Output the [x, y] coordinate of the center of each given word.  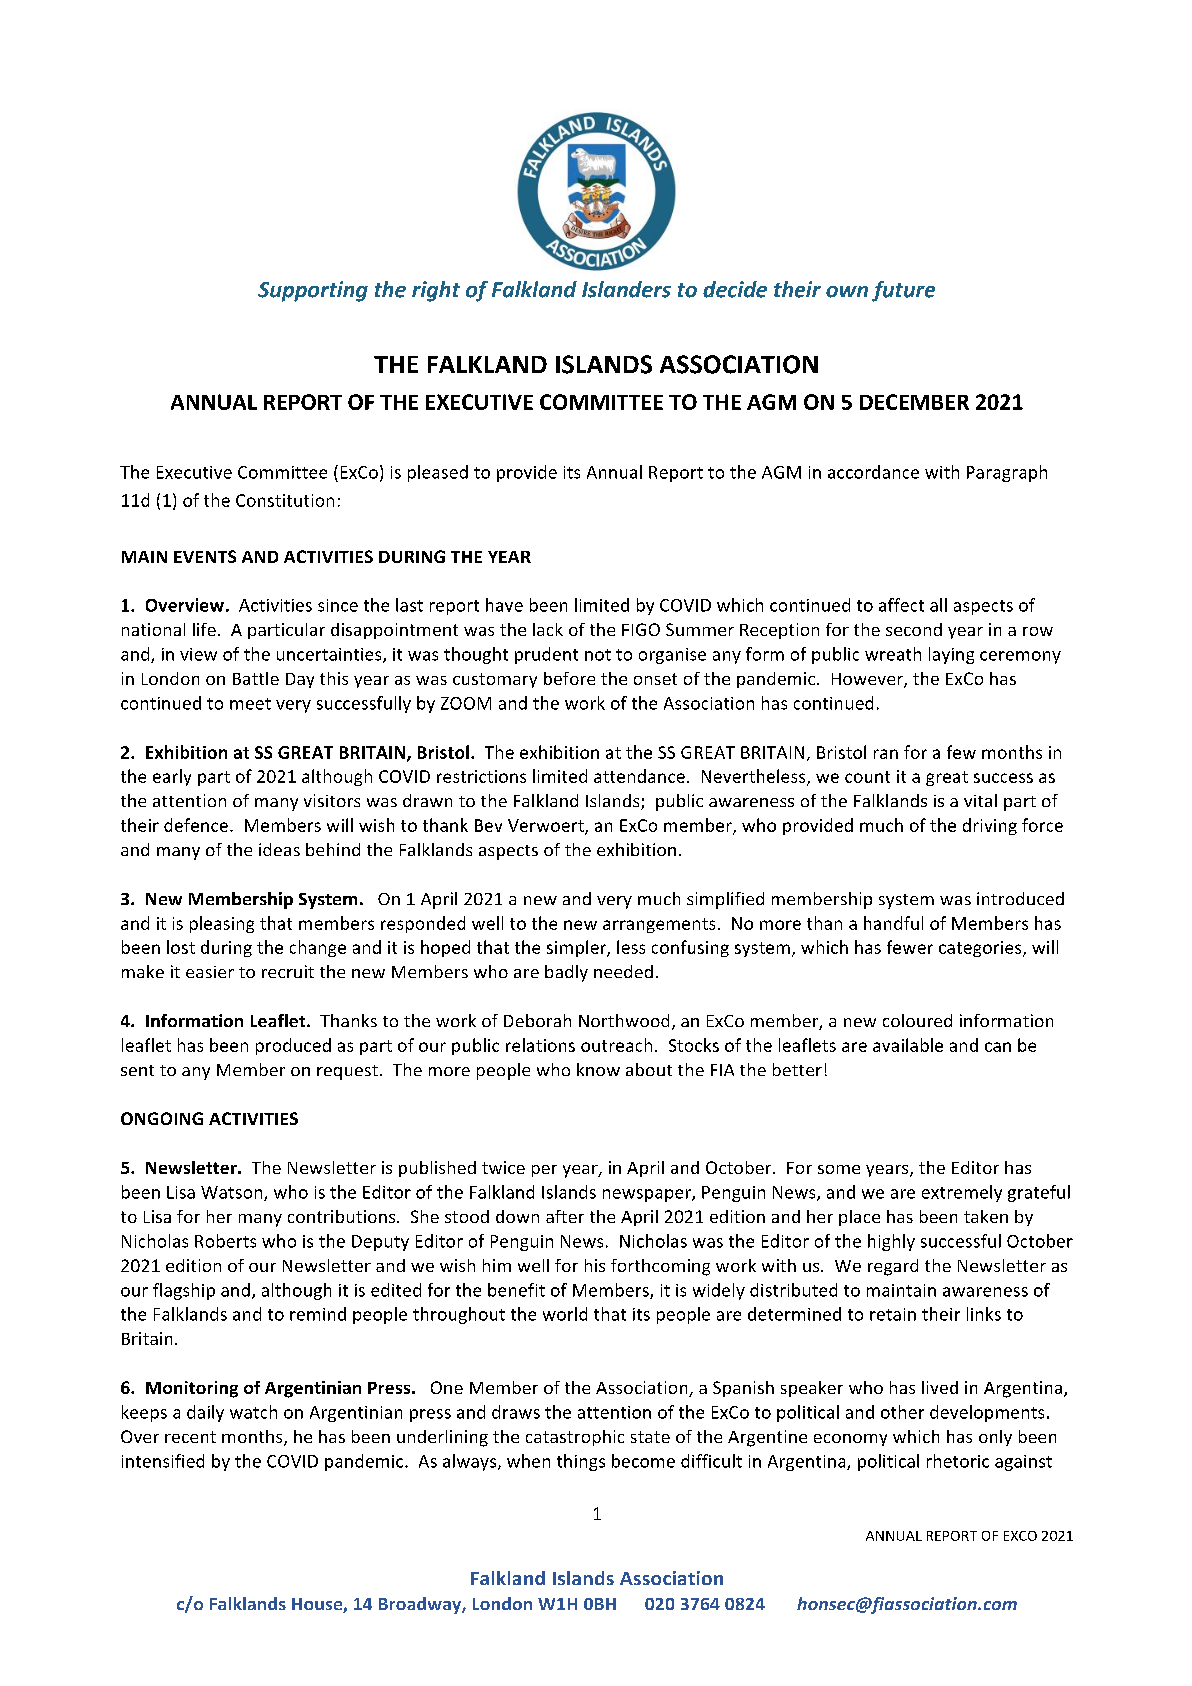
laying [951, 655]
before [569, 678]
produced [293, 1046]
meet [250, 704]
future [903, 291]
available [908, 1045]
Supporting [313, 291]
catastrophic [575, 1438]
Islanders [626, 289]
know [598, 1069]
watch [253, 1412]
